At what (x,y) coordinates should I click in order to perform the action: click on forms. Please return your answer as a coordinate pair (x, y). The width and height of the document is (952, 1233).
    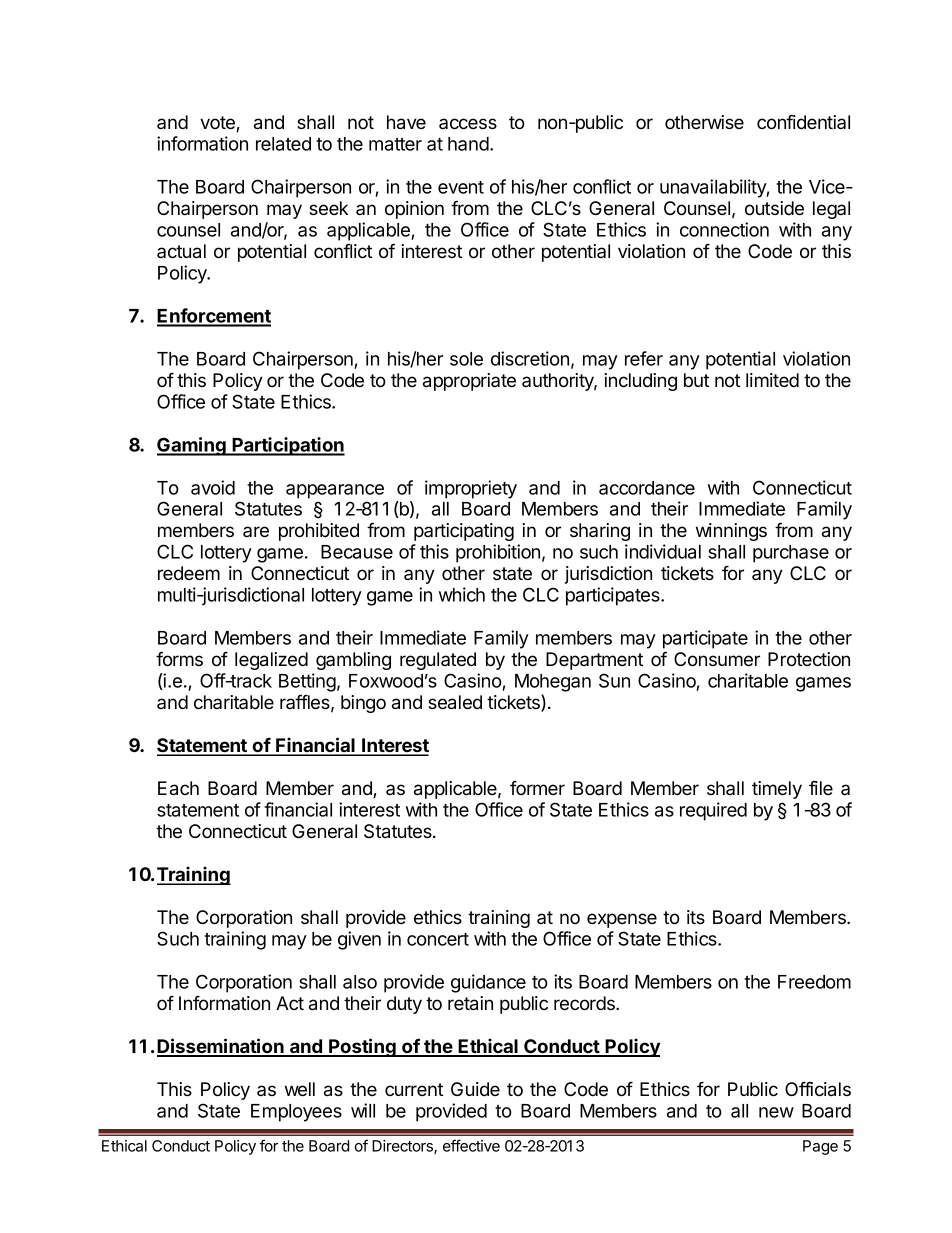
    Looking at the image, I should click on (179, 659).
